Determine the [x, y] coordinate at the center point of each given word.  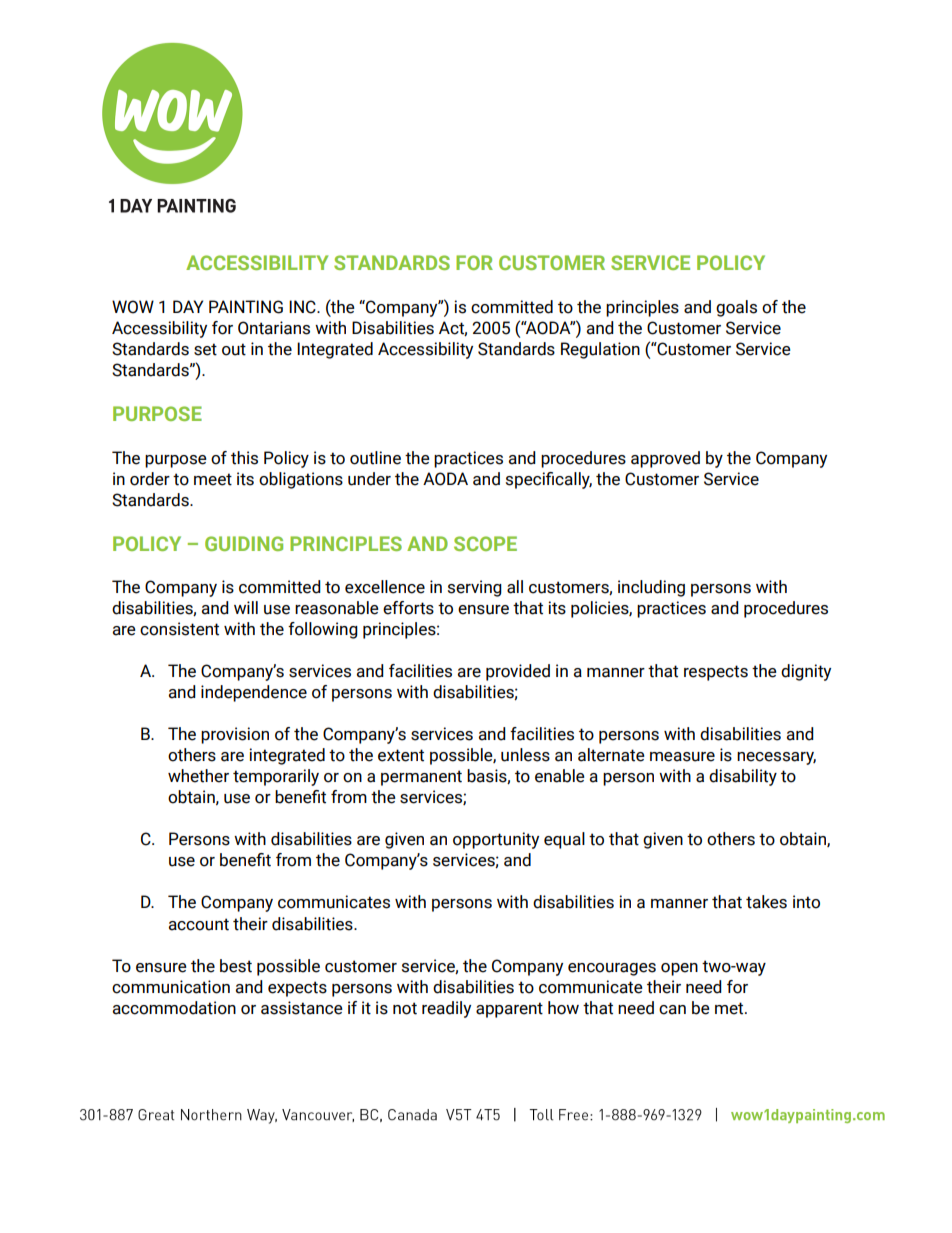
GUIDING [244, 543]
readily [446, 1009]
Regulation [600, 350]
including [651, 588]
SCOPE [485, 543]
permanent [421, 778]
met [730, 1008]
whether [198, 776]
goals [736, 308]
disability [743, 777]
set [205, 349]
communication [171, 987]
